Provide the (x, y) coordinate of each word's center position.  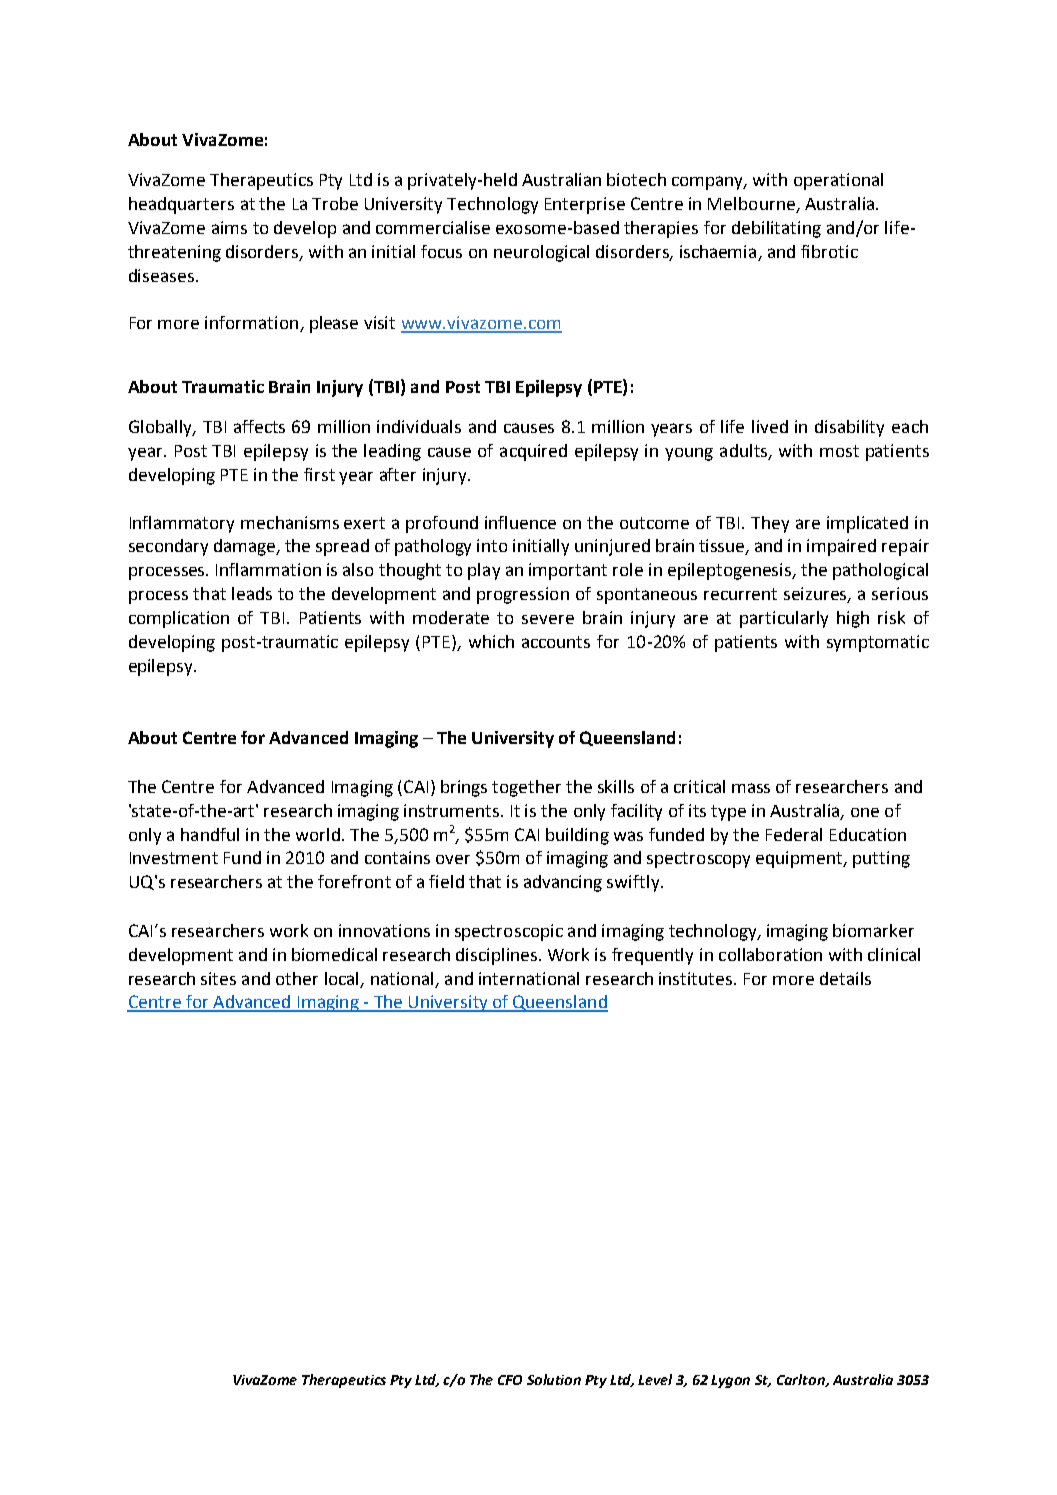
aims (229, 227)
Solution (554, 1379)
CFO (510, 1380)
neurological (541, 253)
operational (838, 181)
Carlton (802, 1380)
